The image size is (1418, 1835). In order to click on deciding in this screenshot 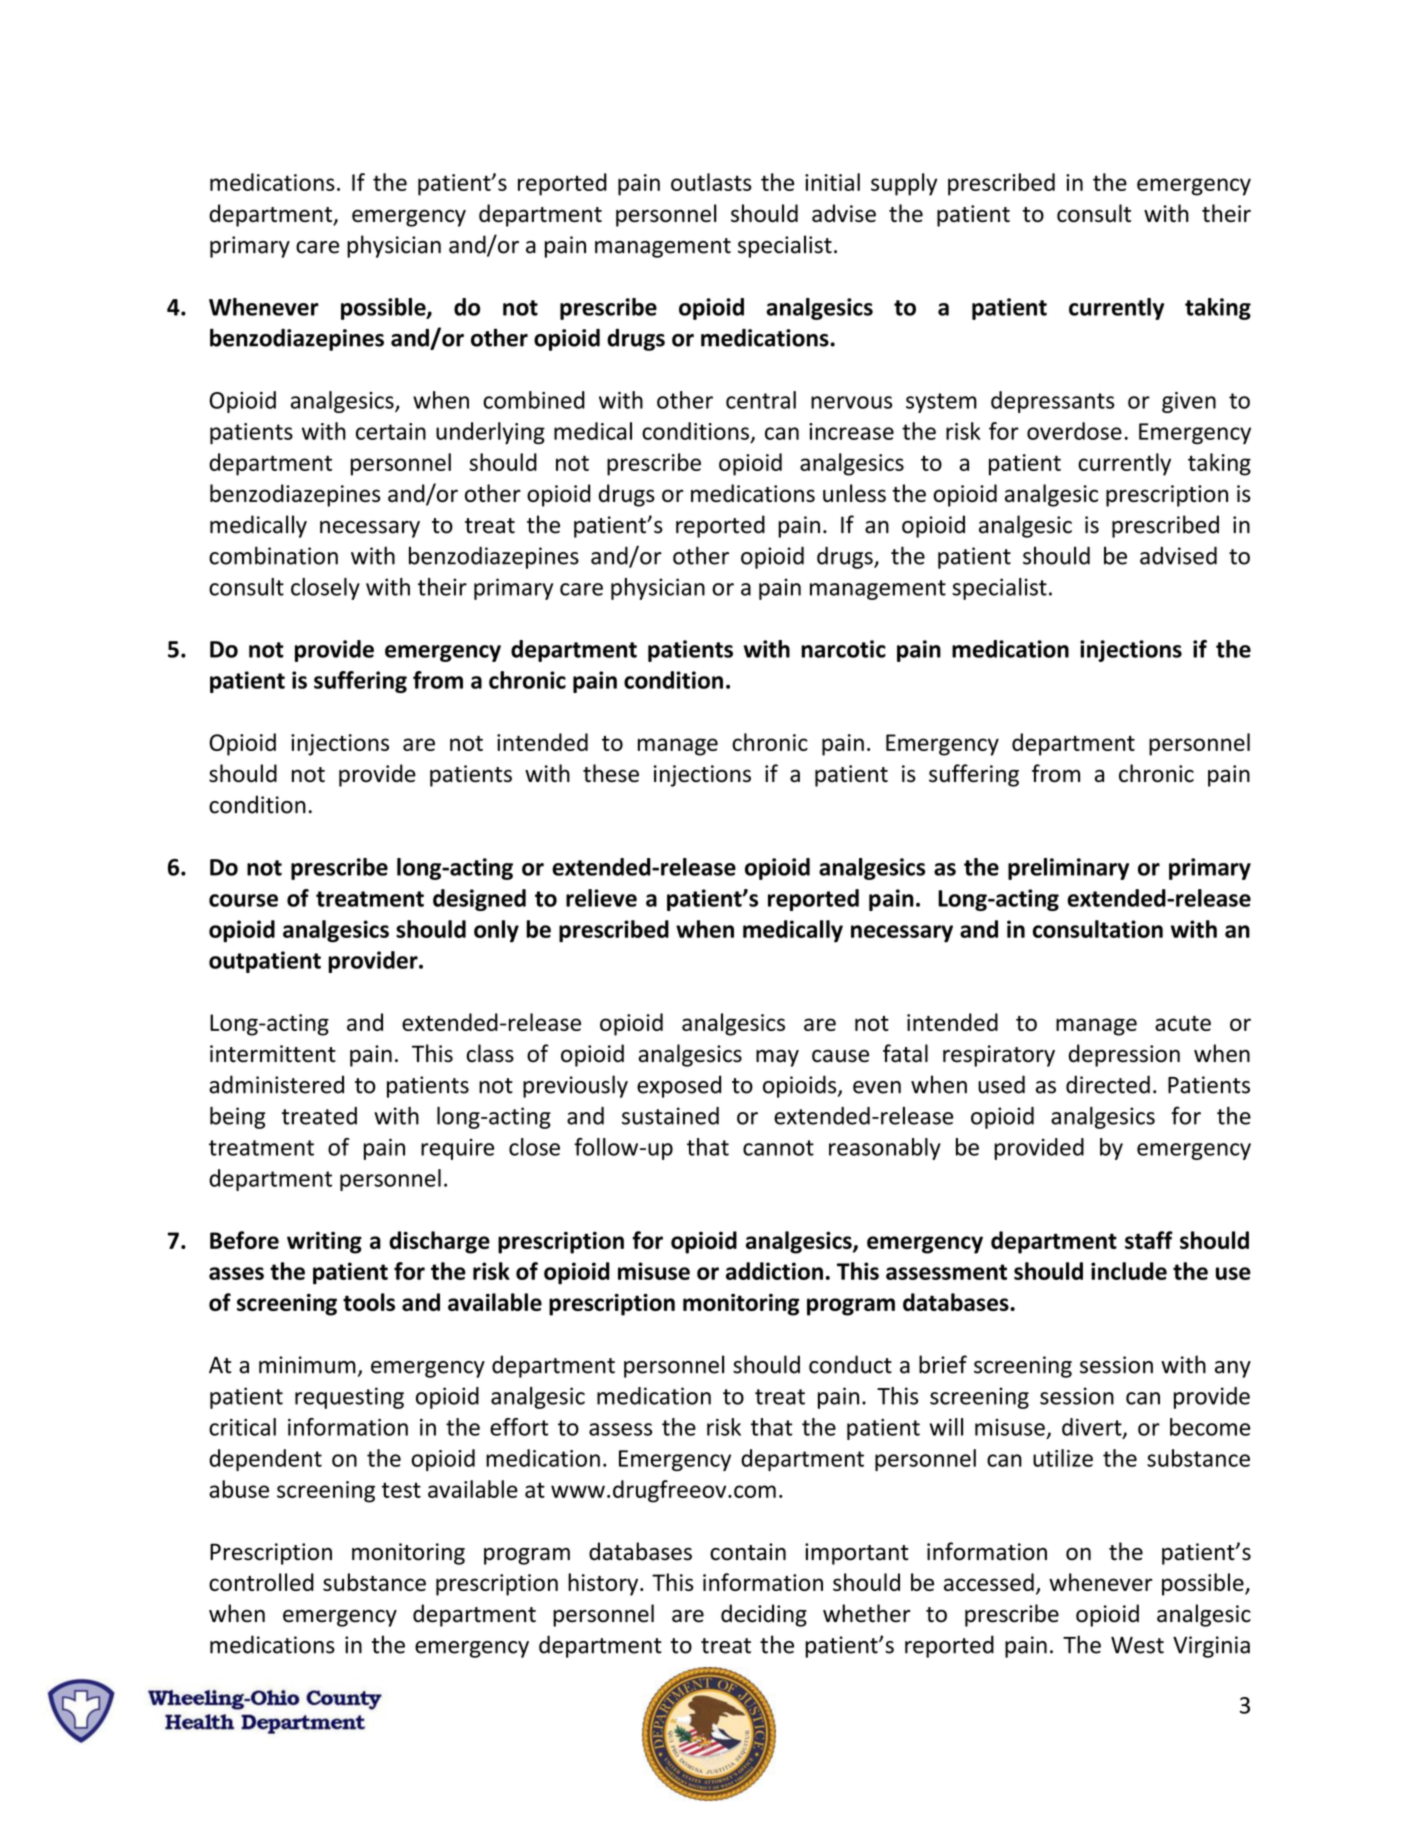, I will do `click(764, 1615)`.
